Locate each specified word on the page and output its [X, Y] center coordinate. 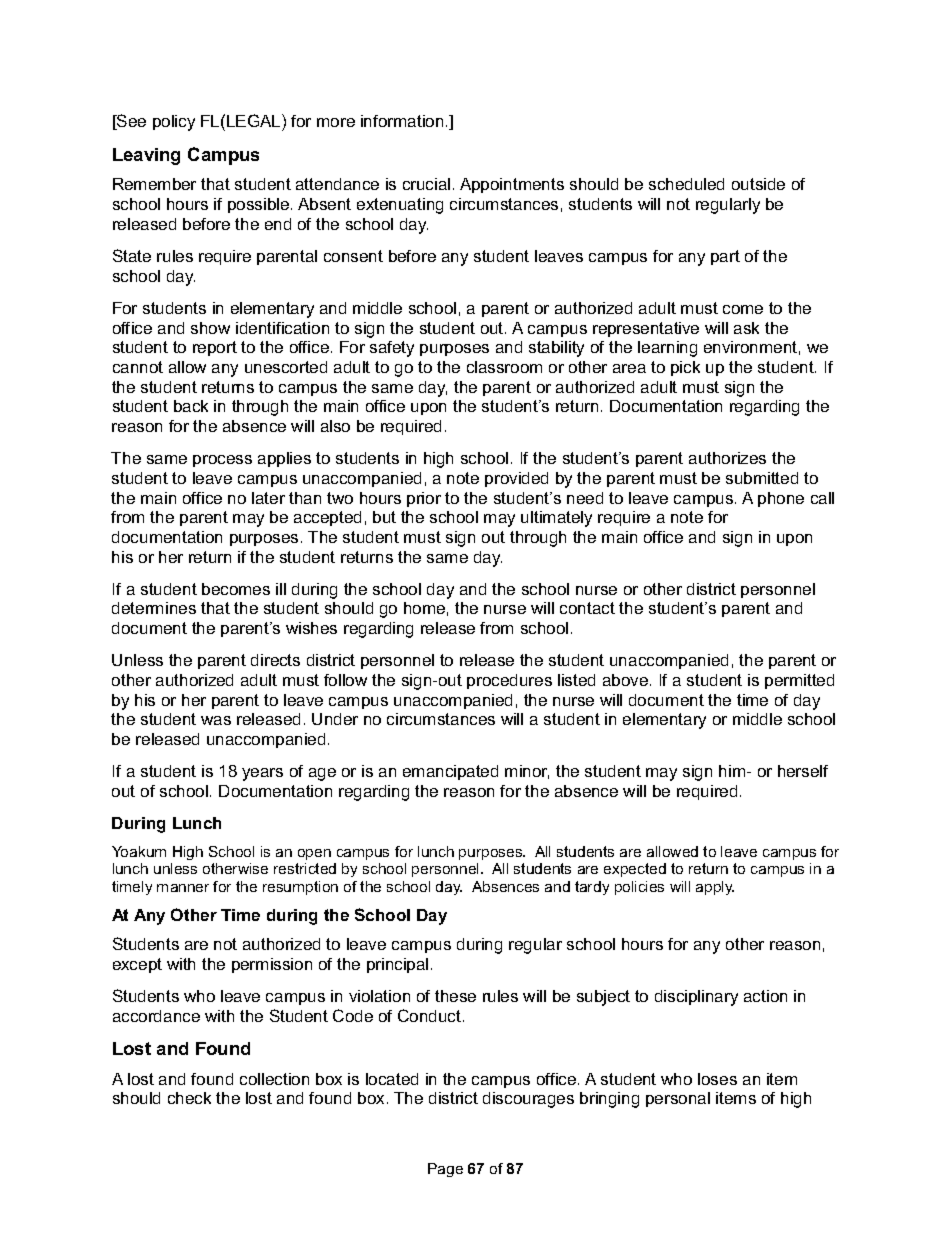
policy [174, 123]
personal [678, 1099]
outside [758, 184]
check [189, 1098]
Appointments [512, 185]
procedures [509, 681]
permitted [799, 681]
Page [445, 1170]
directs [275, 660]
